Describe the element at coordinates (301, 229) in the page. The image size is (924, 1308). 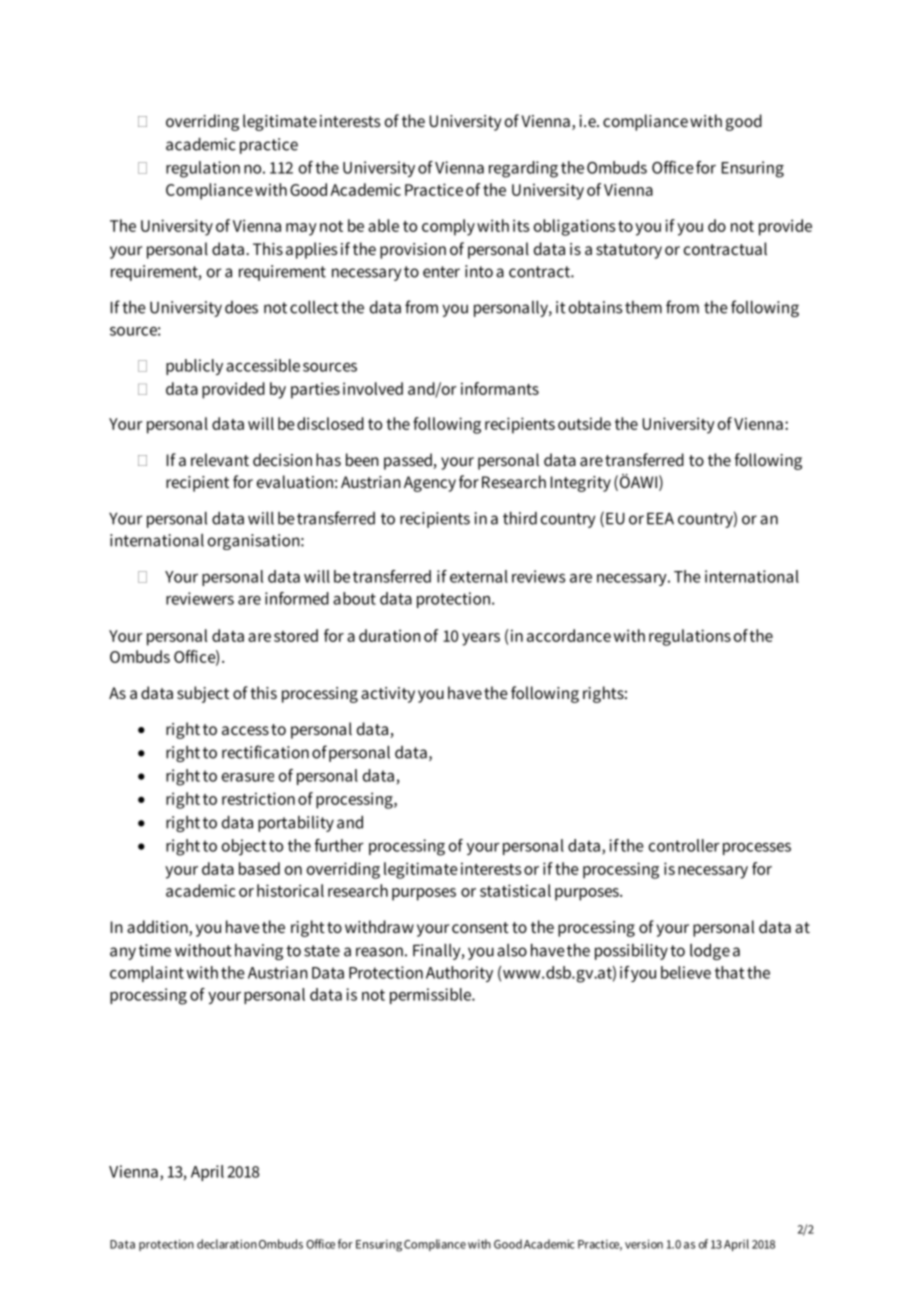
I see `may` at that location.
